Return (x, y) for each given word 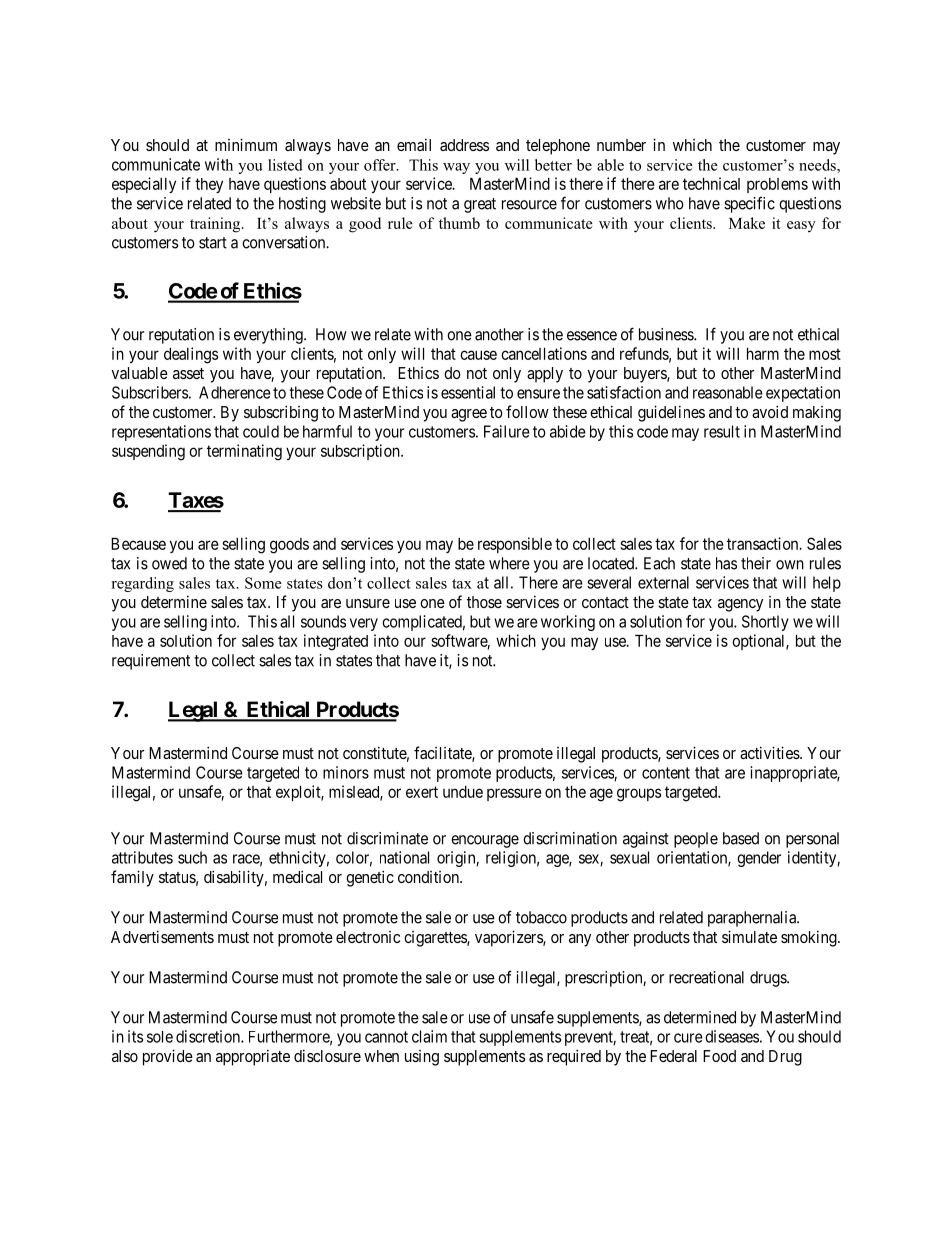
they (209, 185)
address (464, 145)
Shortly (765, 623)
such (192, 857)
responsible (515, 545)
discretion (209, 1036)
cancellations (544, 353)
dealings (191, 355)
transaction (764, 543)
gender (759, 859)
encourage (485, 841)
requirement (151, 662)
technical (711, 183)
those (484, 602)
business (667, 334)
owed (169, 563)
